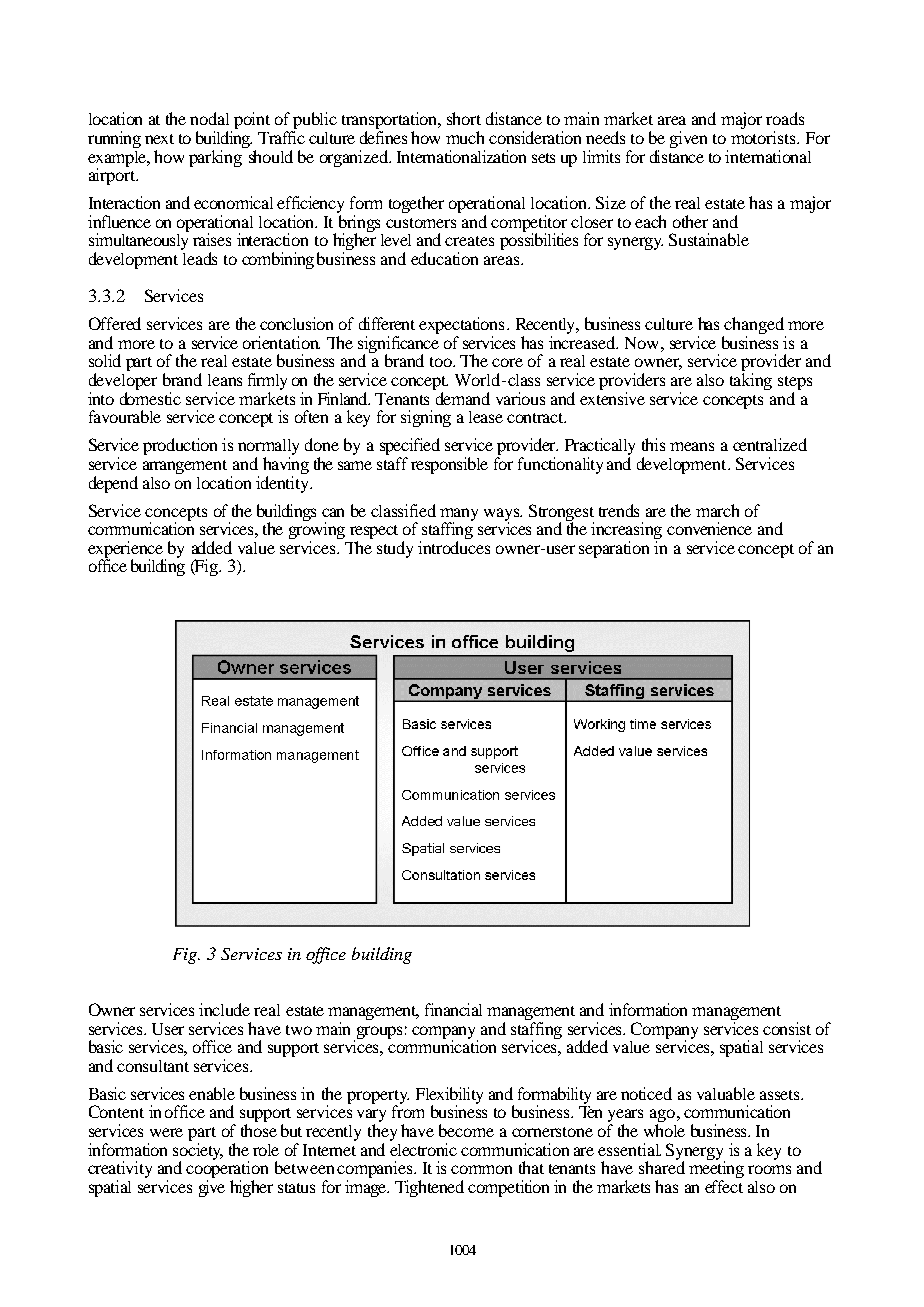  I want to click on much, so click(465, 137).
